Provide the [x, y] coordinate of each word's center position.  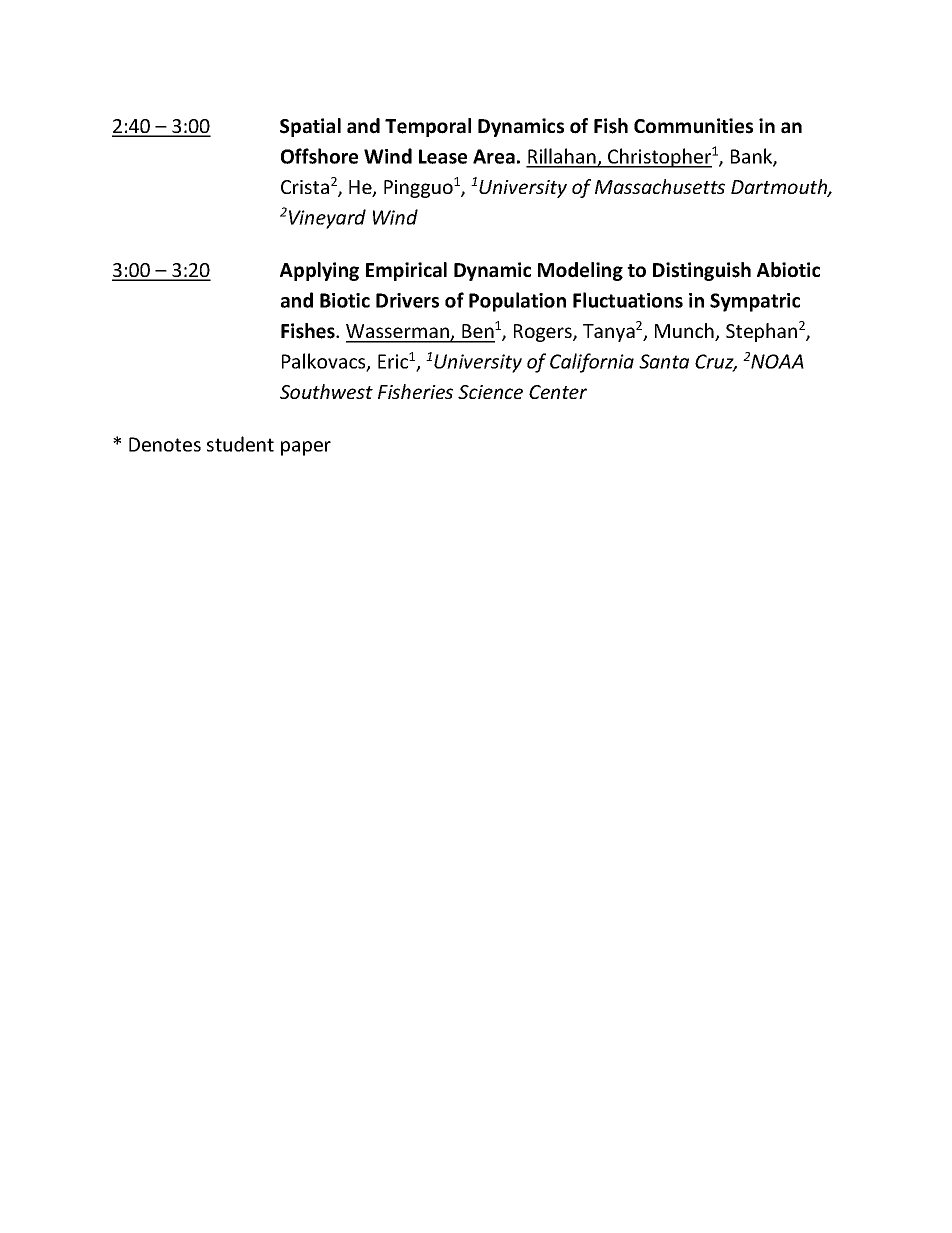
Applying [319, 271]
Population [517, 302]
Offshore [319, 156]
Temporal [428, 127]
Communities [693, 126]
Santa [664, 361]
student [240, 444]
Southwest [326, 391]
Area [494, 156]
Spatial [310, 127]
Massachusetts [660, 186]
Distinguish [702, 271]
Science [490, 392]
